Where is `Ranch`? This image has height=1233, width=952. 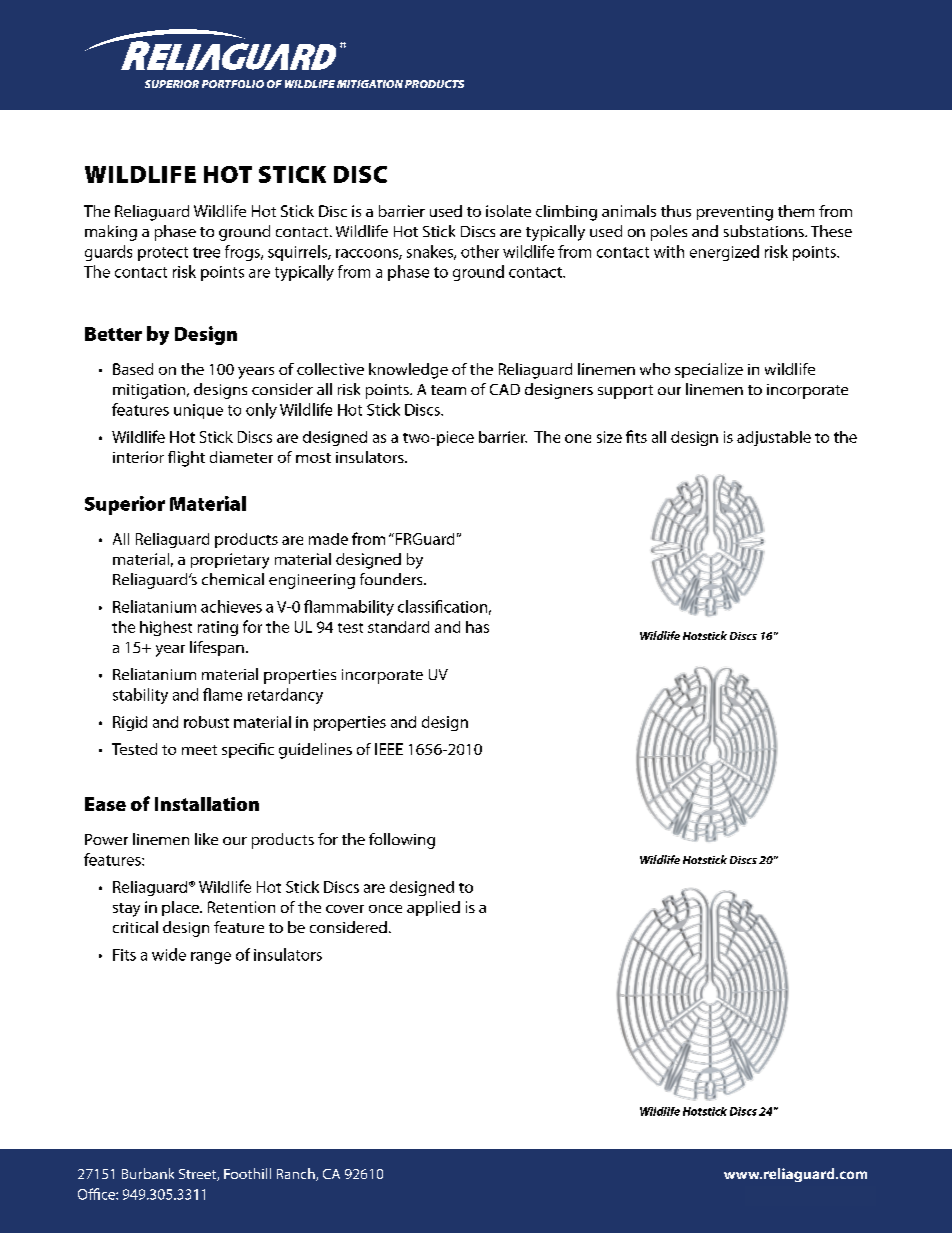
Ranch is located at coordinates (297, 1174).
